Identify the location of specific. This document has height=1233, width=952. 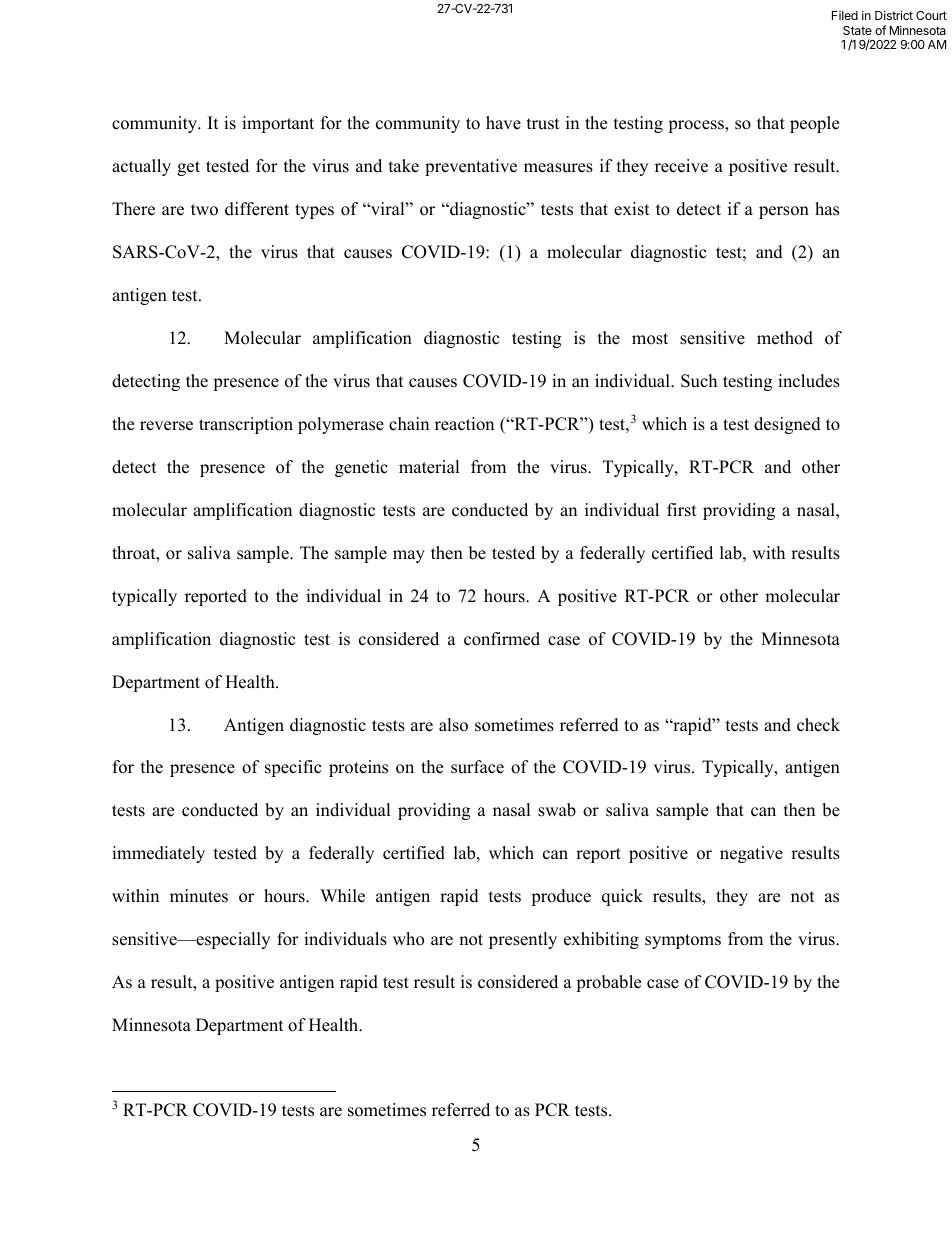
(293, 768).
